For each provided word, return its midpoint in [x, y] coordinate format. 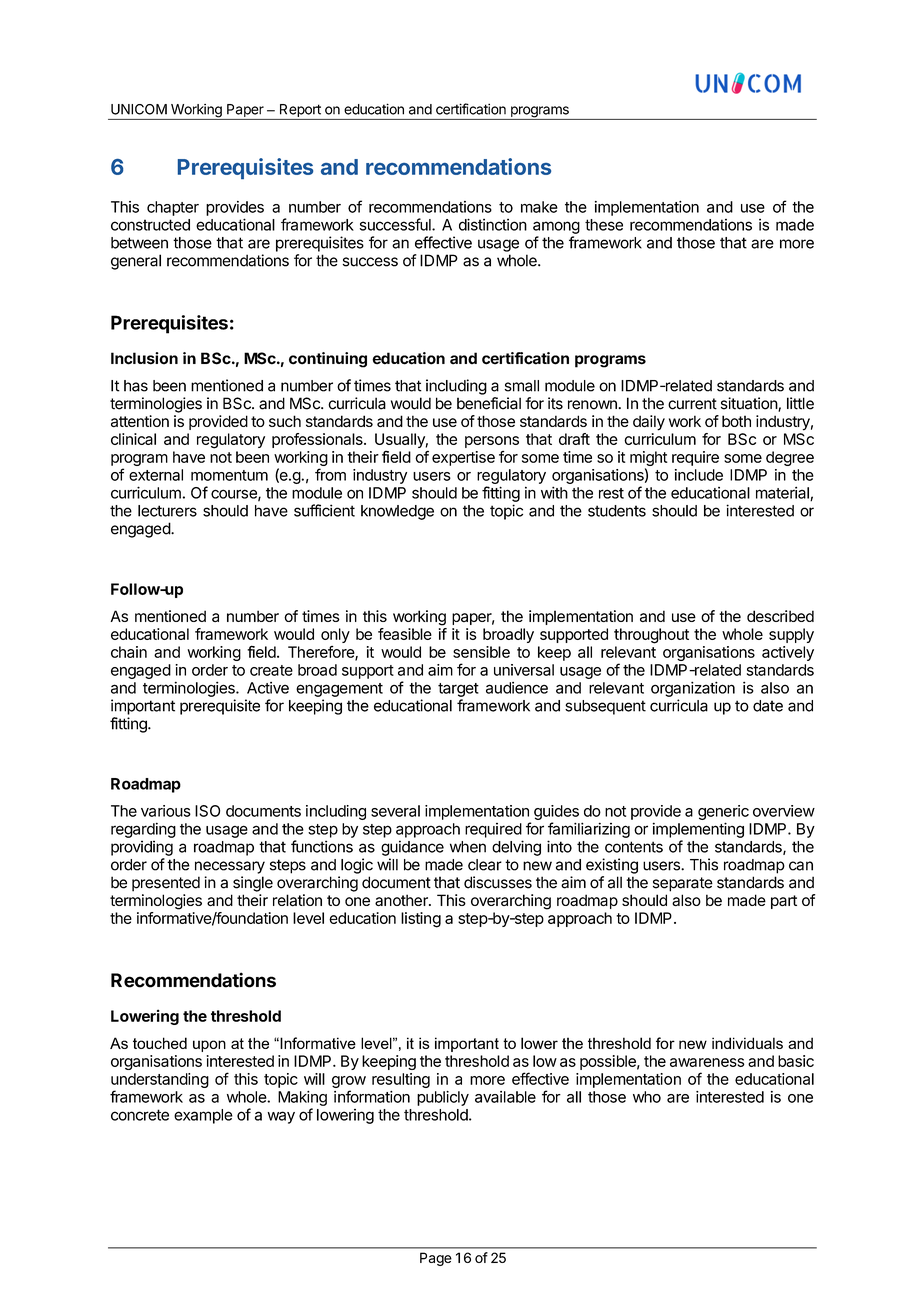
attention [140, 421]
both [736, 421]
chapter [173, 208]
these [604, 225]
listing [421, 920]
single [253, 884]
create [271, 670]
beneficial [489, 403]
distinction [493, 224]
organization [693, 689]
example [203, 1116]
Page [436, 1259]
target [458, 690]
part [784, 902]
